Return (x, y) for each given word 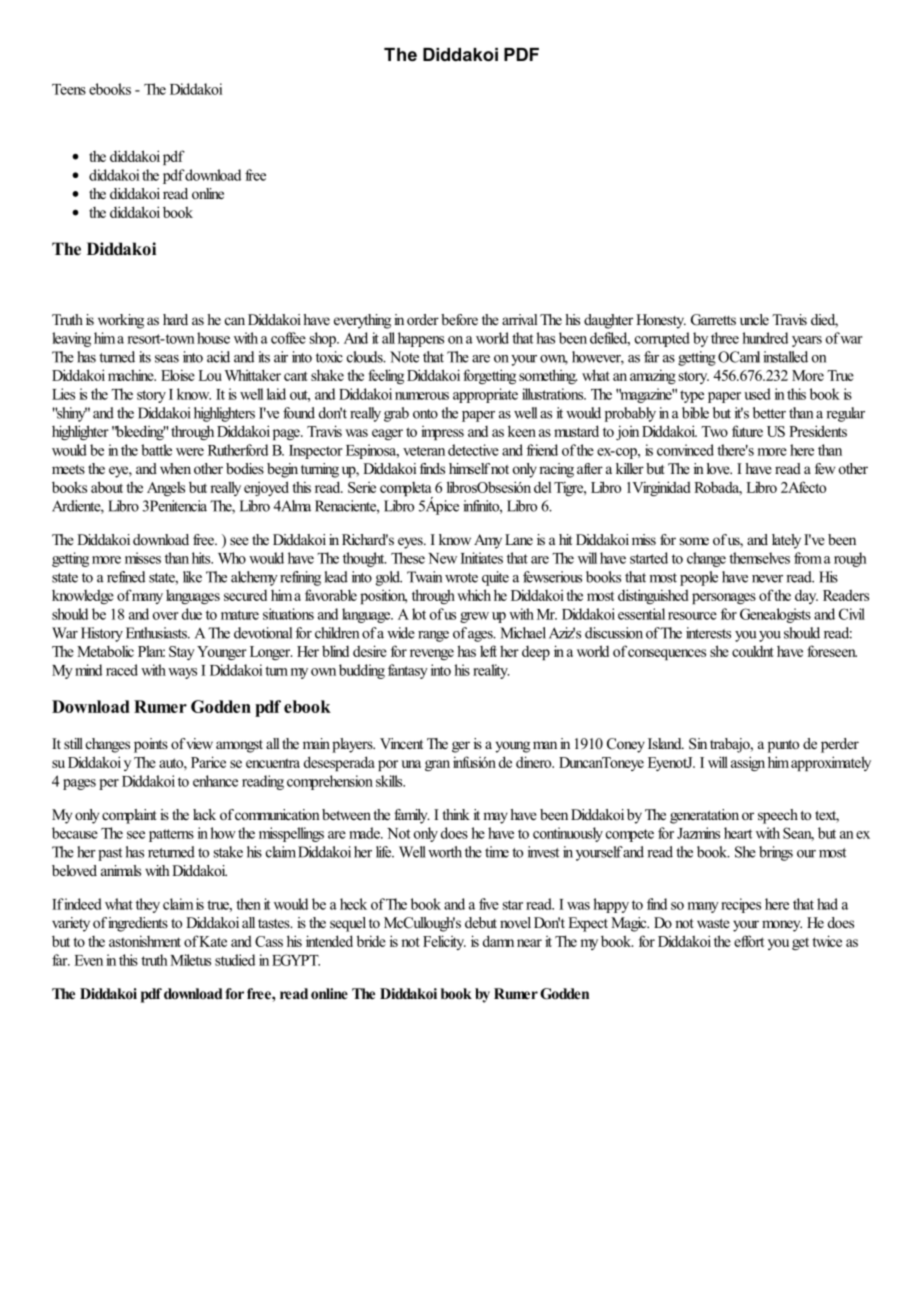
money (782, 926)
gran (437, 765)
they (148, 905)
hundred (765, 338)
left (488, 651)
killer (630, 468)
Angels (166, 489)
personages (724, 598)
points (151, 745)
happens (421, 339)
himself (469, 468)
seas (167, 359)
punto (783, 746)
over (166, 616)
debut (481, 922)
